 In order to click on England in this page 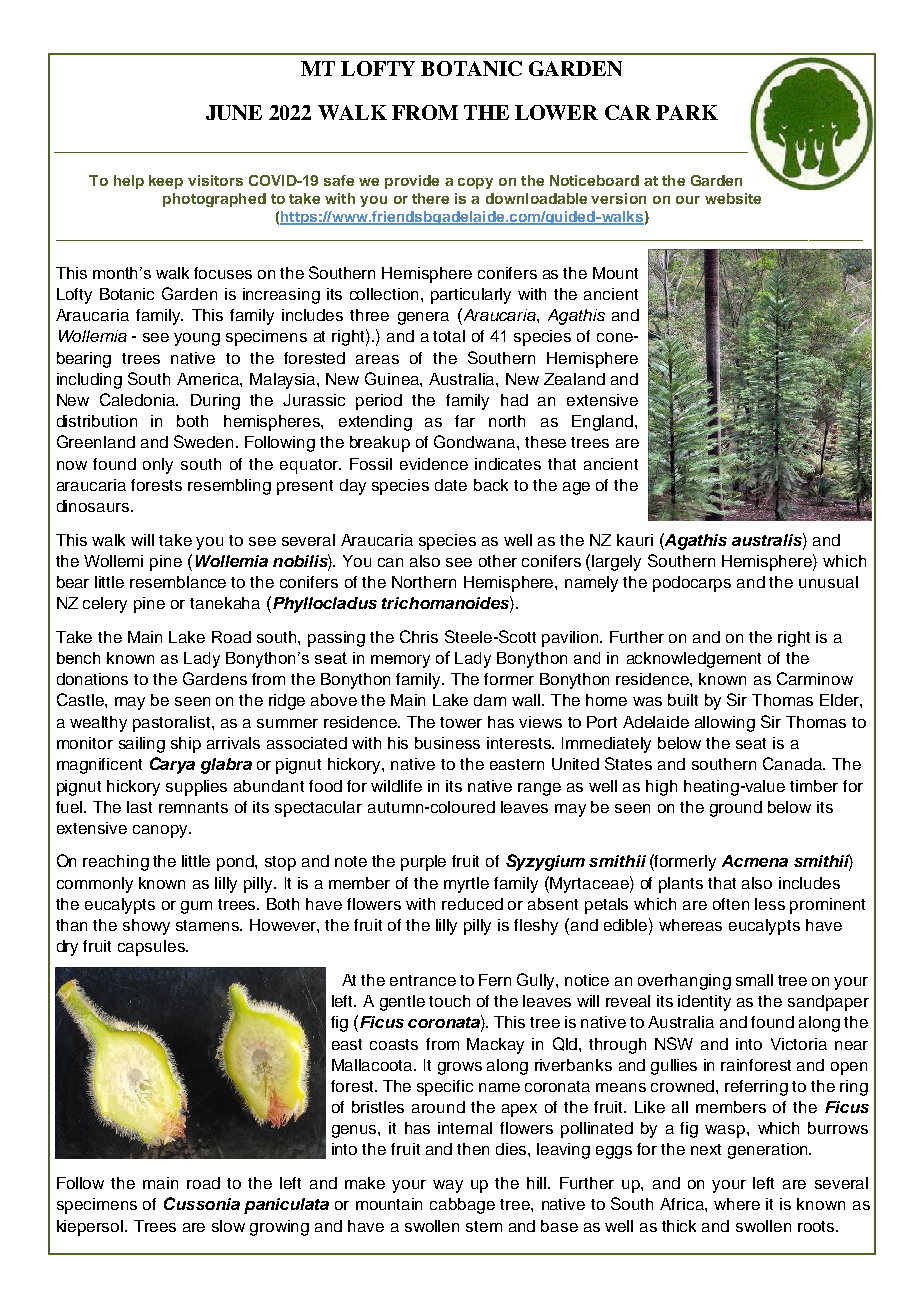, I will do `click(602, 423)`.
